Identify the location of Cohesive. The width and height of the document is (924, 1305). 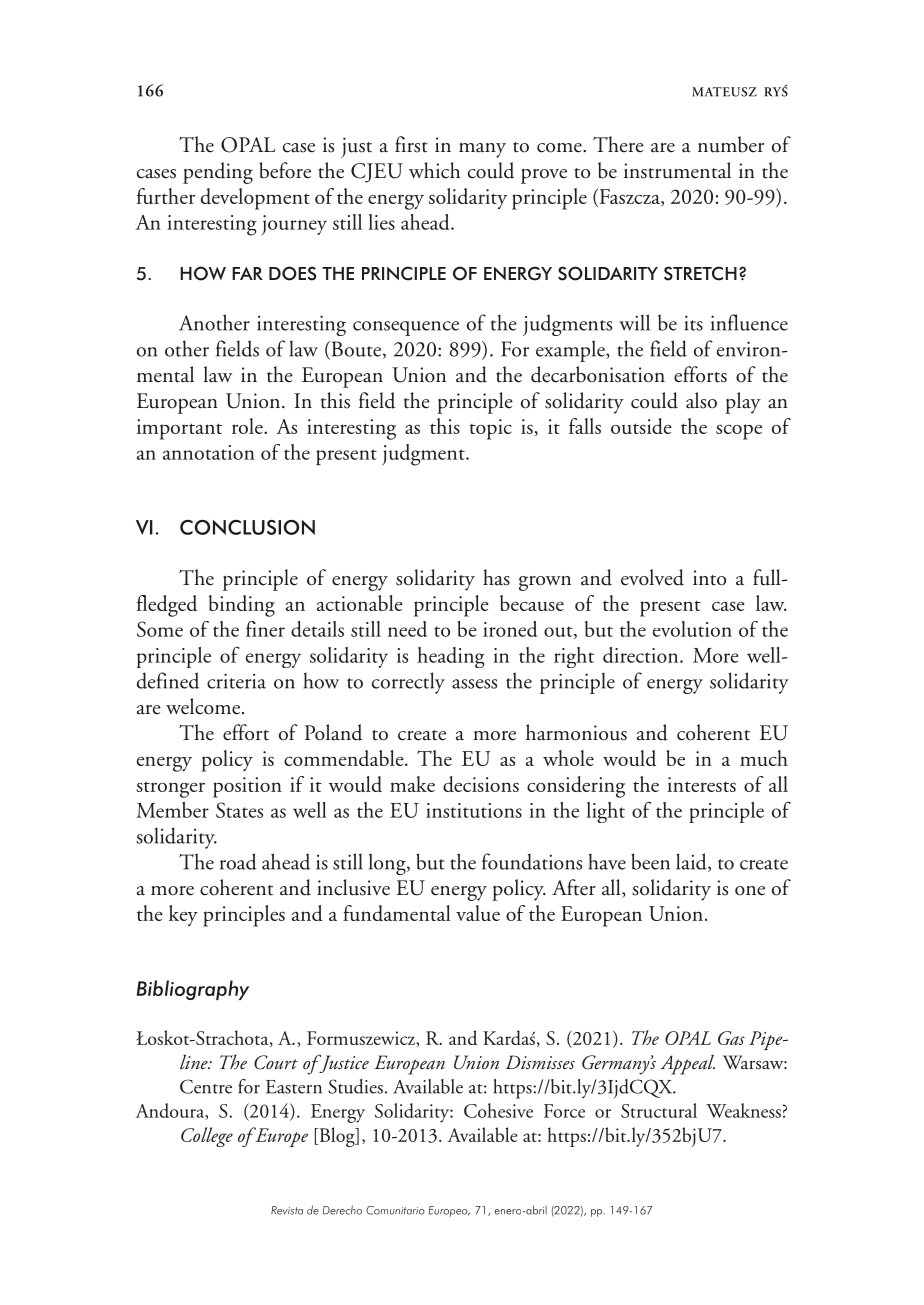
(498, 1110).
